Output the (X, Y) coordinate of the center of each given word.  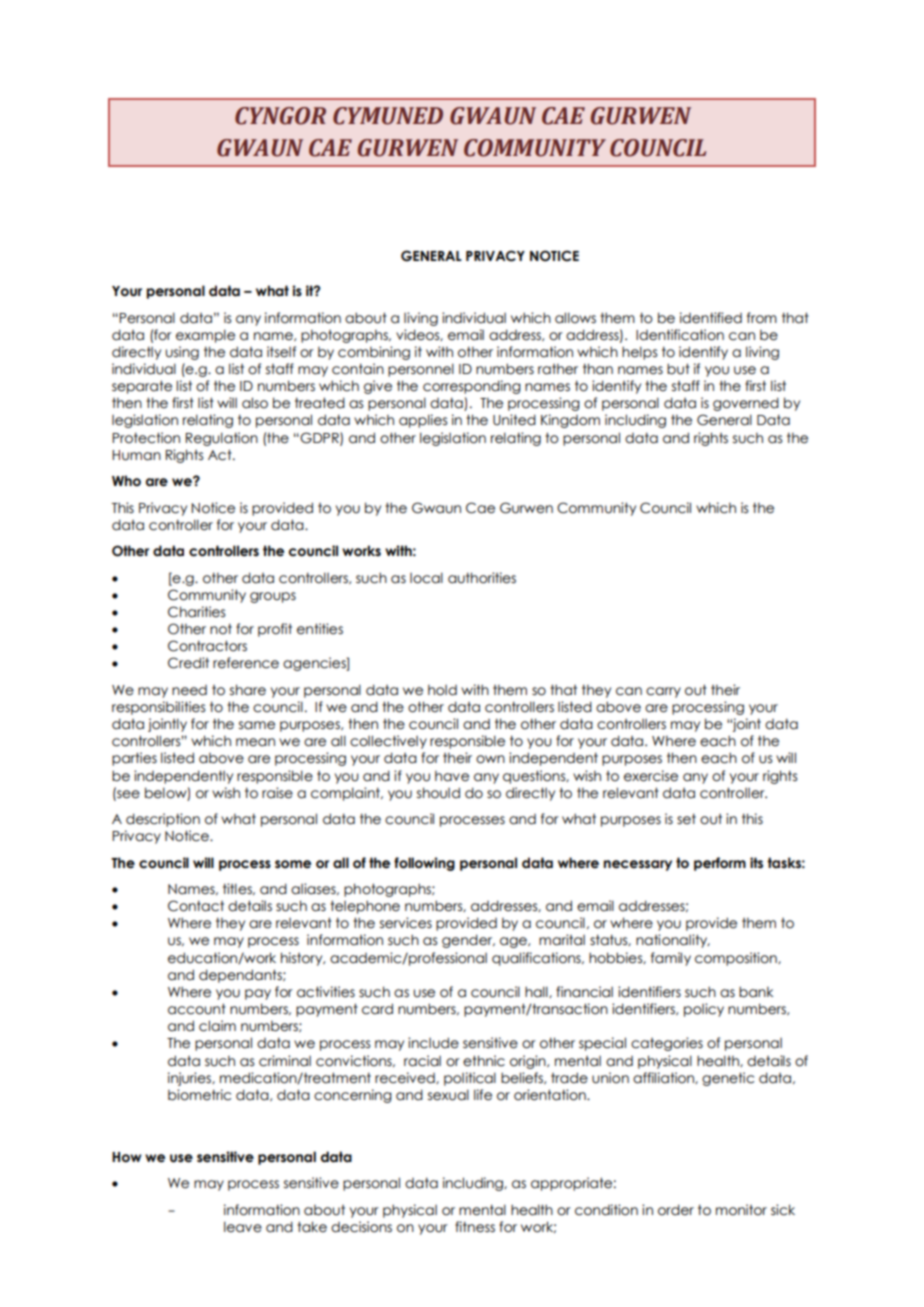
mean (255, 742)
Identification (680, 335)
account (197, 1009)
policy (704, 1010)
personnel (421, 370)
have (452, 776)
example (205, 336)
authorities (482, 578)
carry (663, 692)
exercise (651, 776)
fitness (475, 1227)
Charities (196, 612)
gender (468, 941)
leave (243, 1227)
